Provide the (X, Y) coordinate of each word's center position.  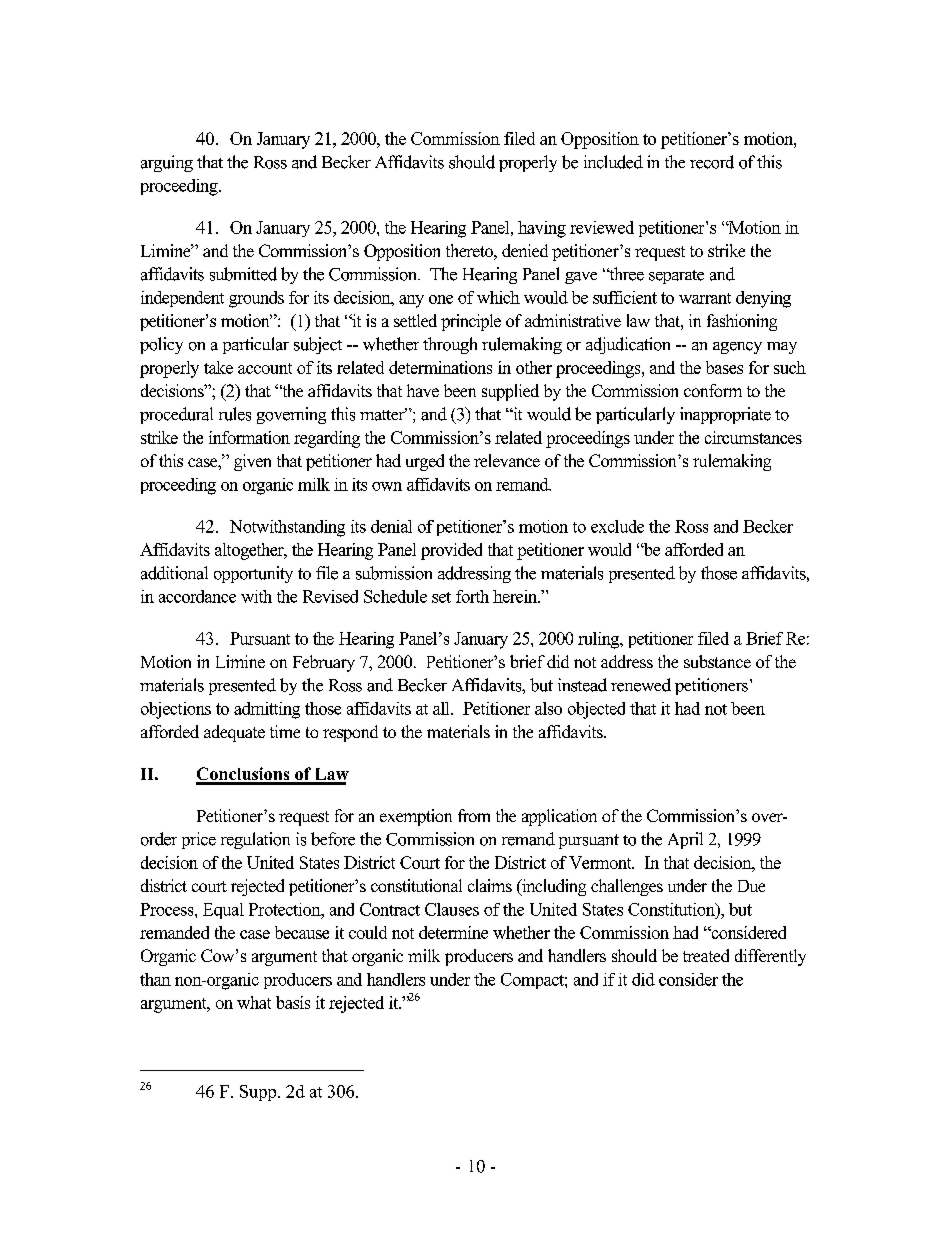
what (254, 1002)
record (712, 162)
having (542, 229)
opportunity (253, 574)
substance (717, 661)
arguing (167, 163)
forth (472, 596)
